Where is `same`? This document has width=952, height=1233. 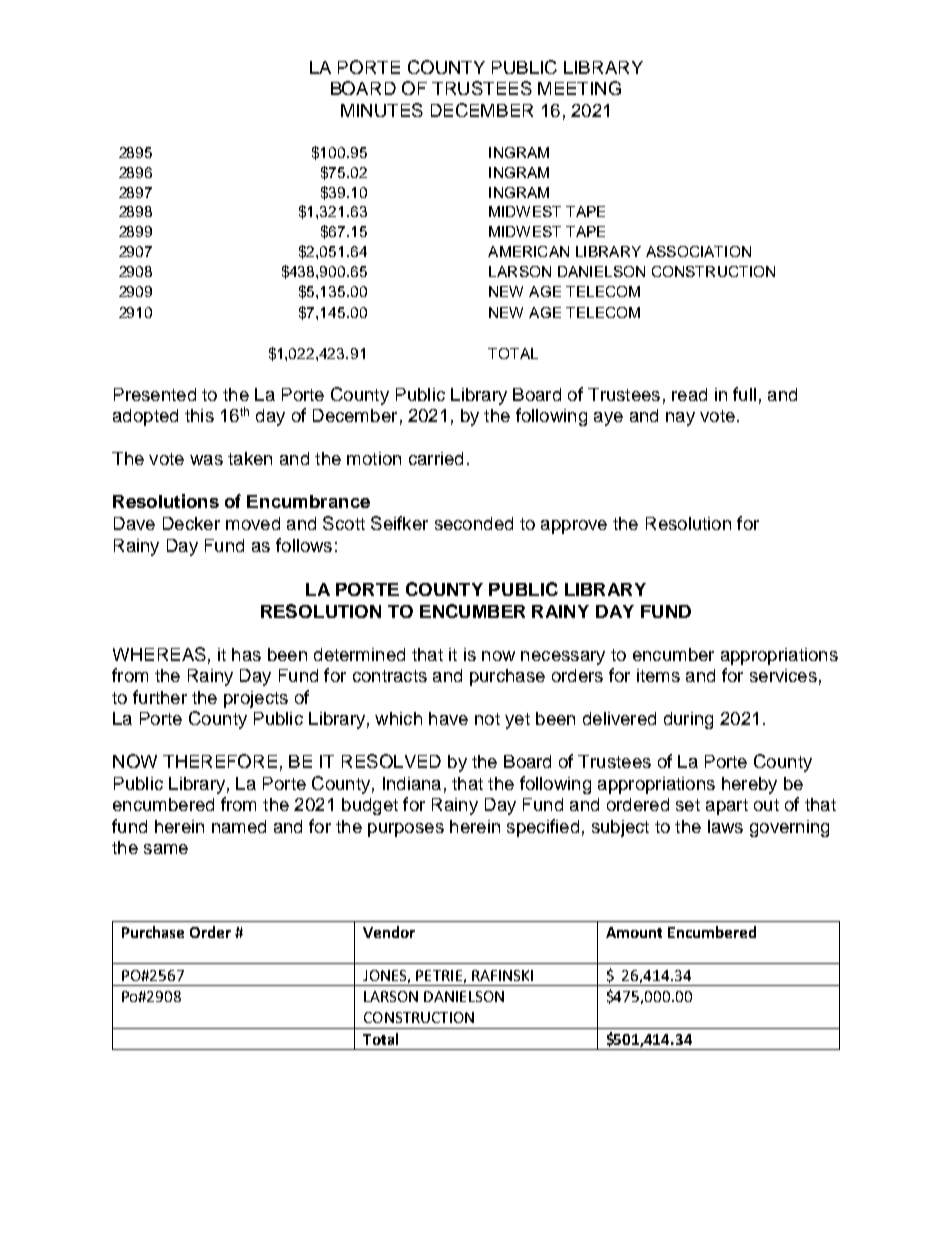
same is located at coordinates (166, 849).
